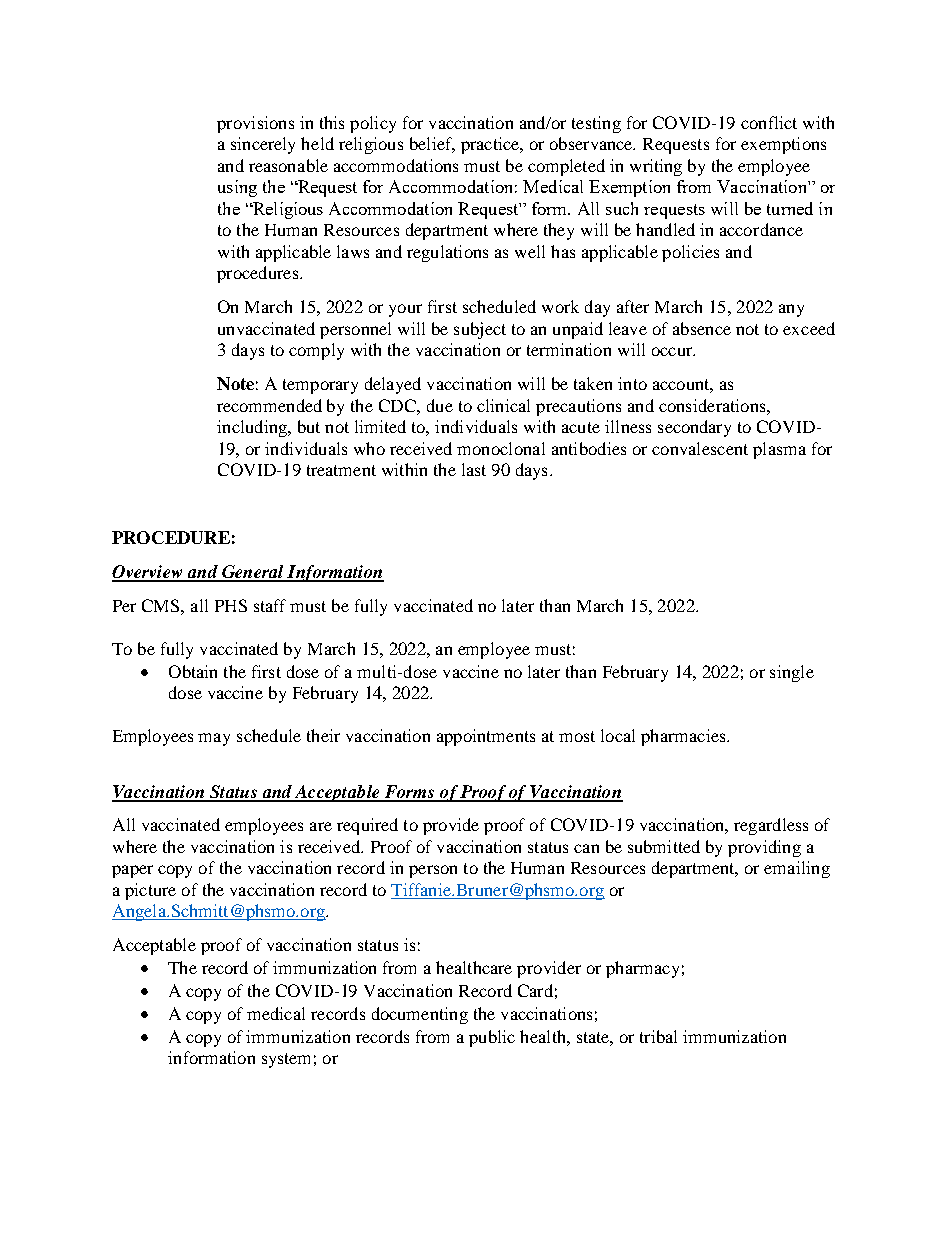 Image resolution: width=952 pixels, height=1233 pixels. I want to click on picture, so click(150, 891).
